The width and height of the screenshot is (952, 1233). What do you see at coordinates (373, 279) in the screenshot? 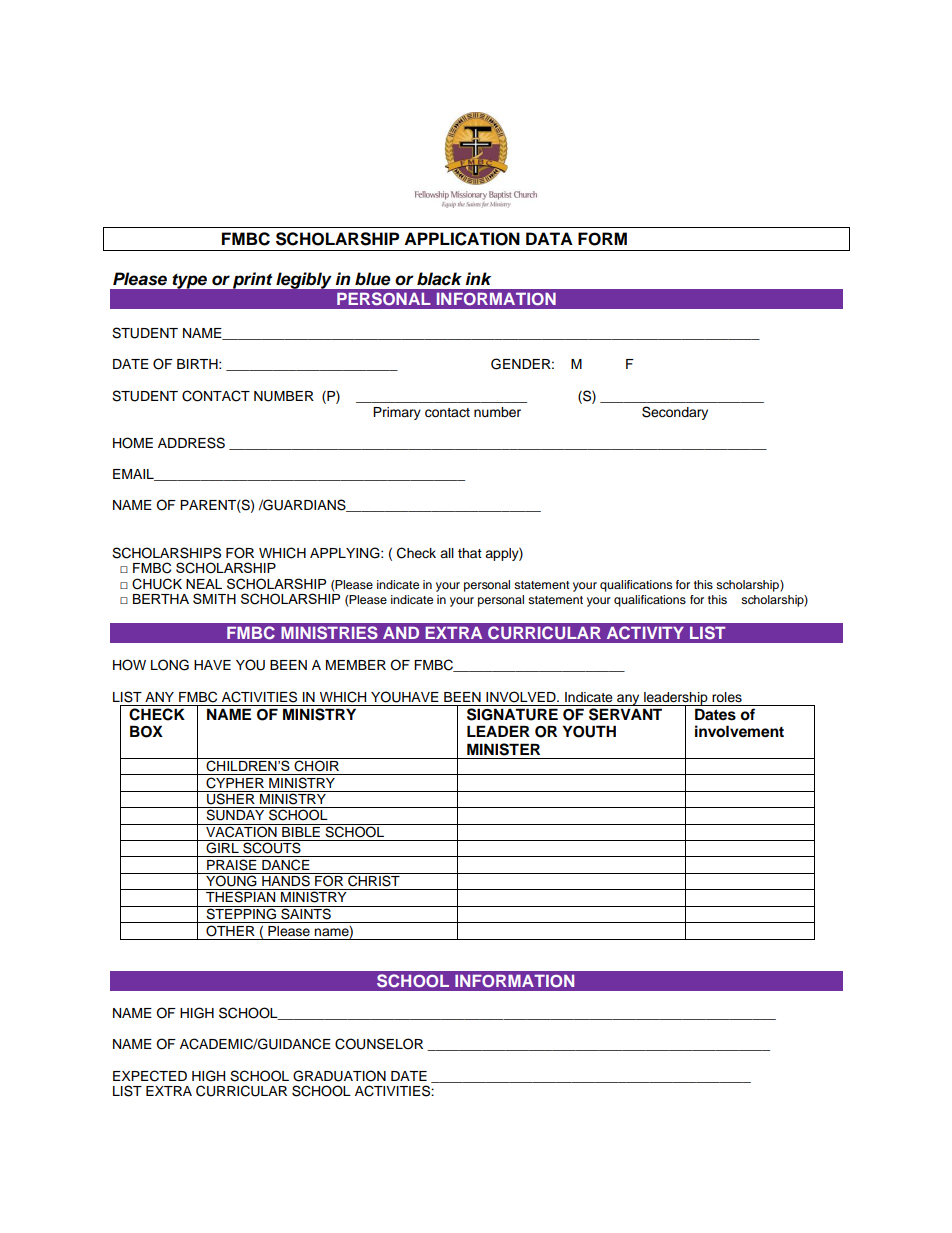
I see `blue` at bounding box center [373, 279].
